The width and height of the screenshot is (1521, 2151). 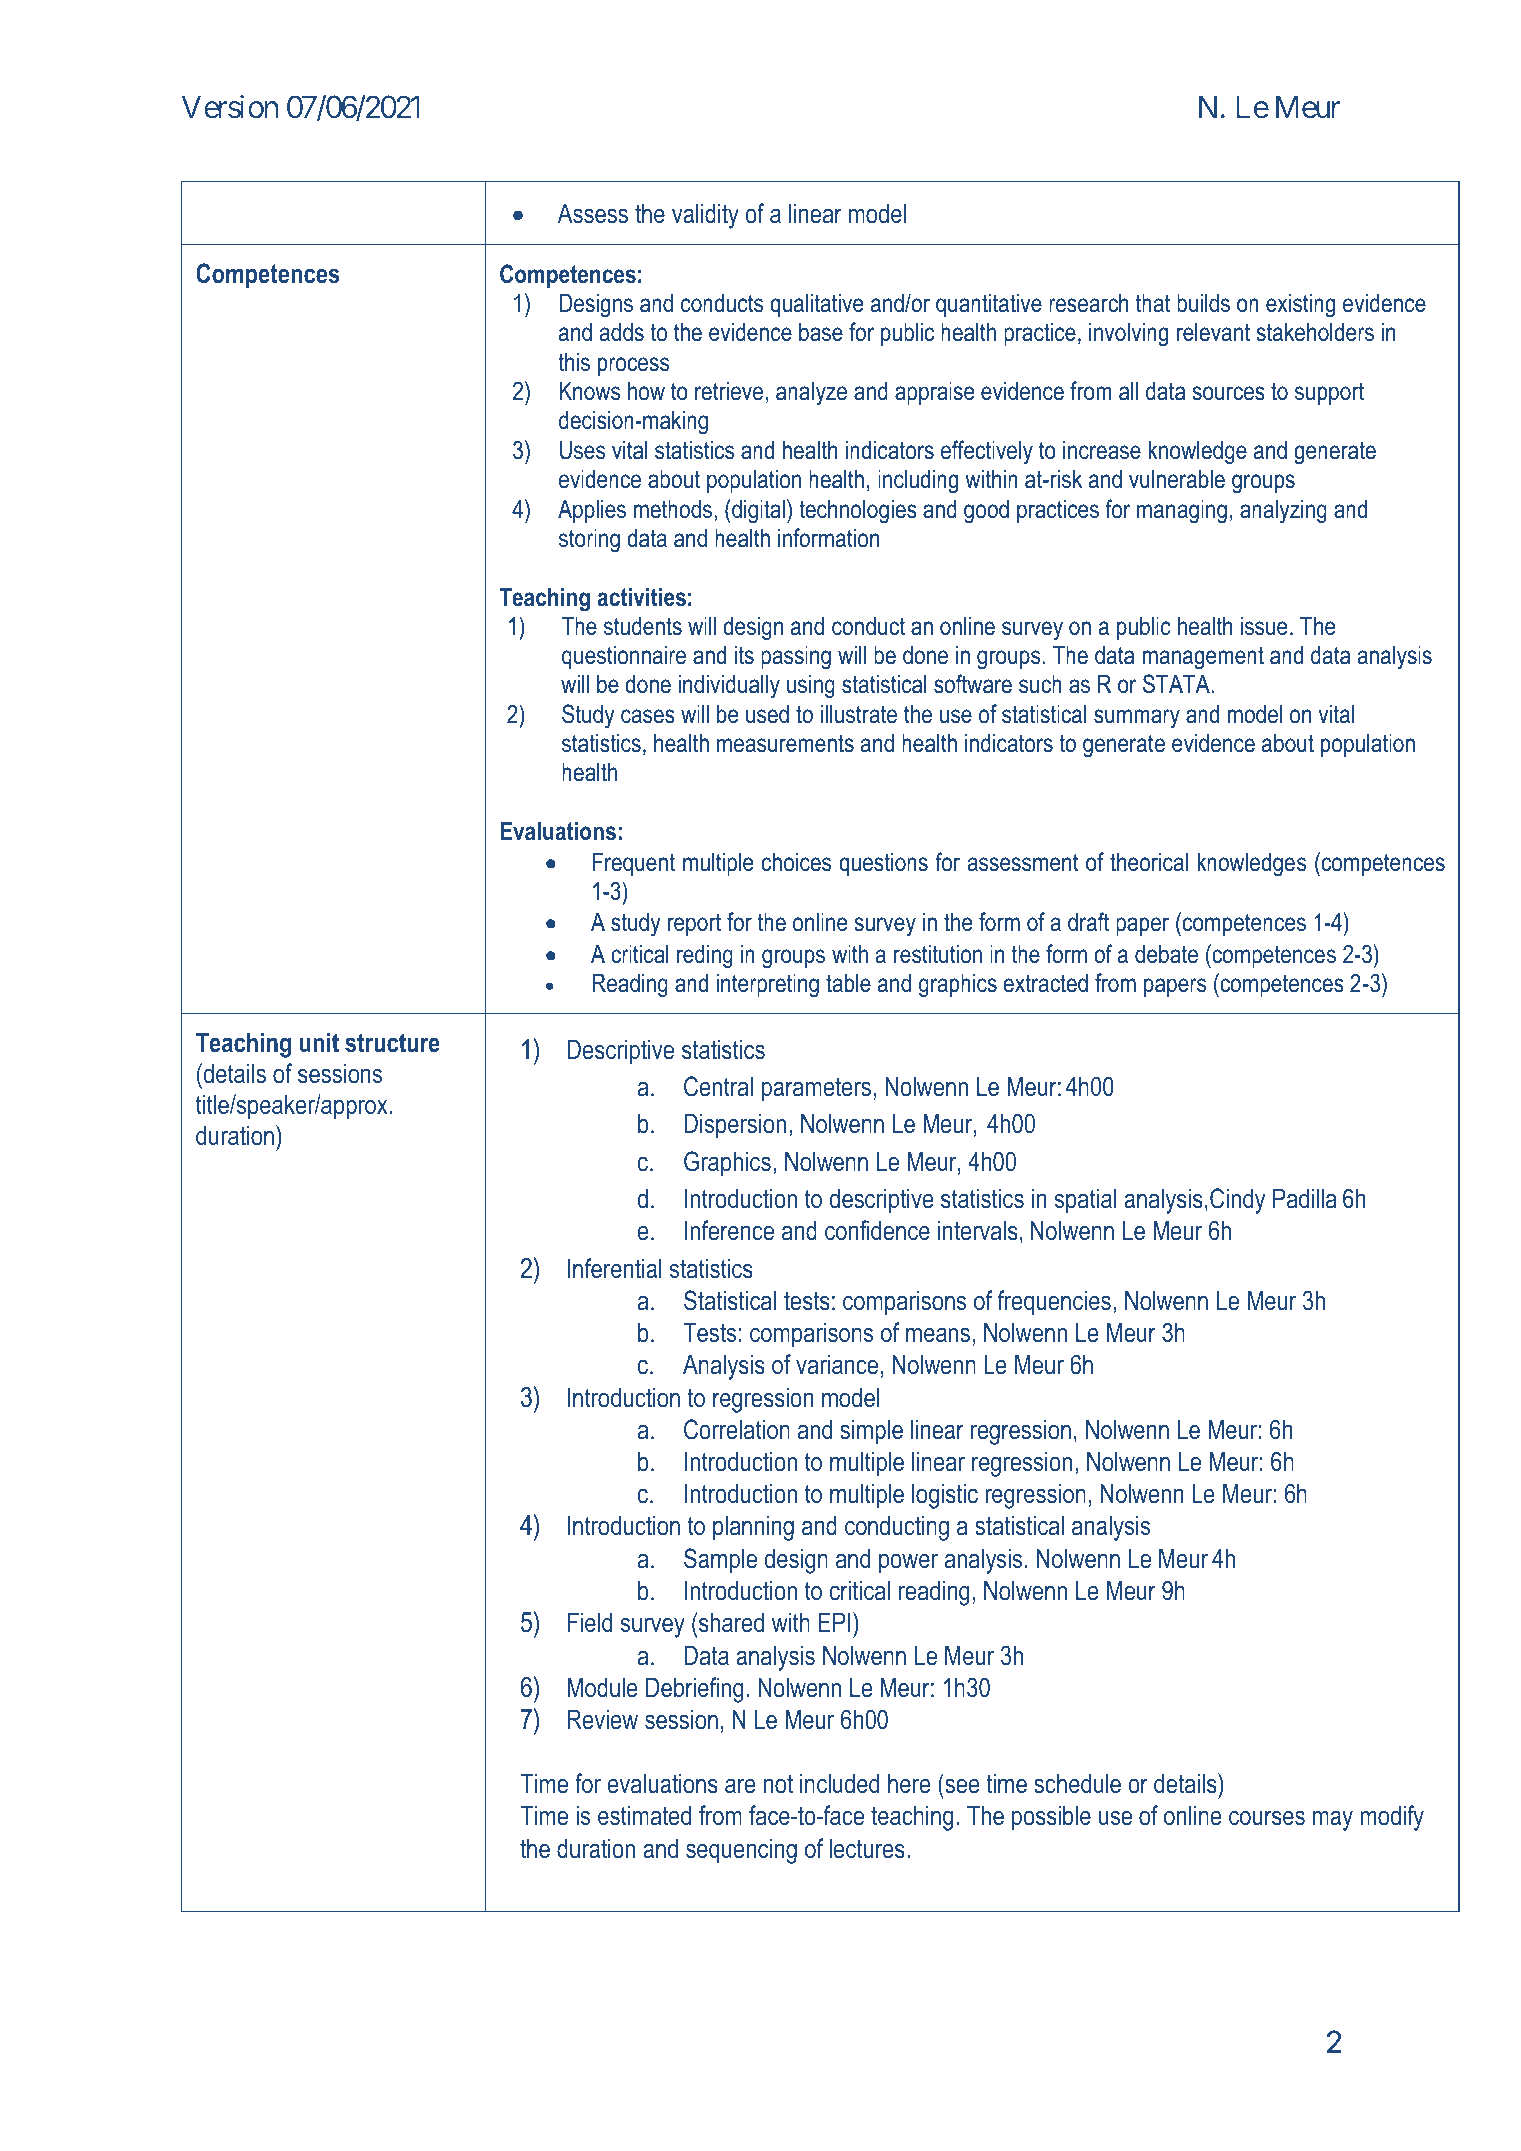 I want to click on Padilla, so click(x=1305, y=1198).
